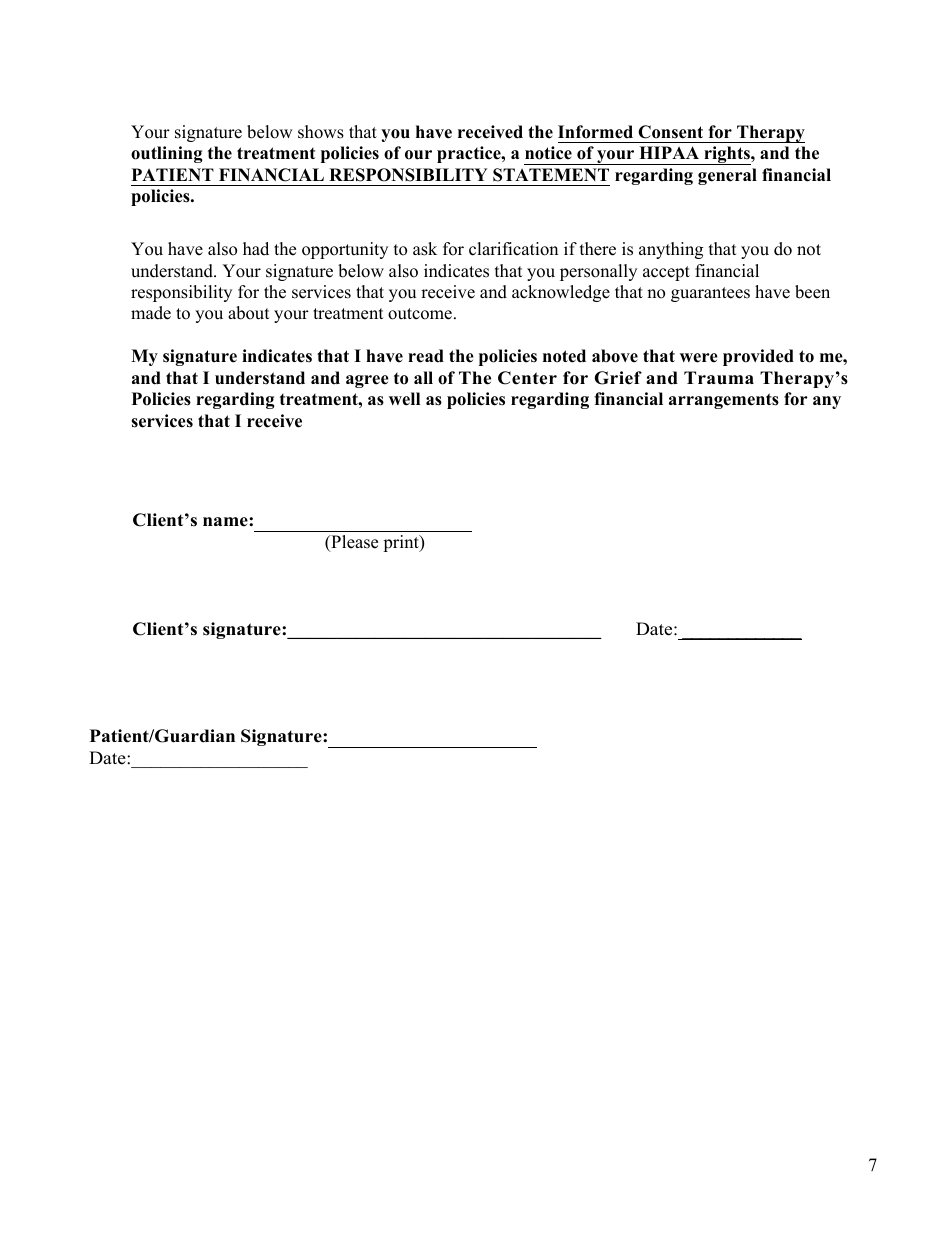 Image resolution: width=952 pixels, height=1233 pixels. What do you see at coordinates (727, 155) in the page?
I see `rights` at bounding box center [727, 155].
